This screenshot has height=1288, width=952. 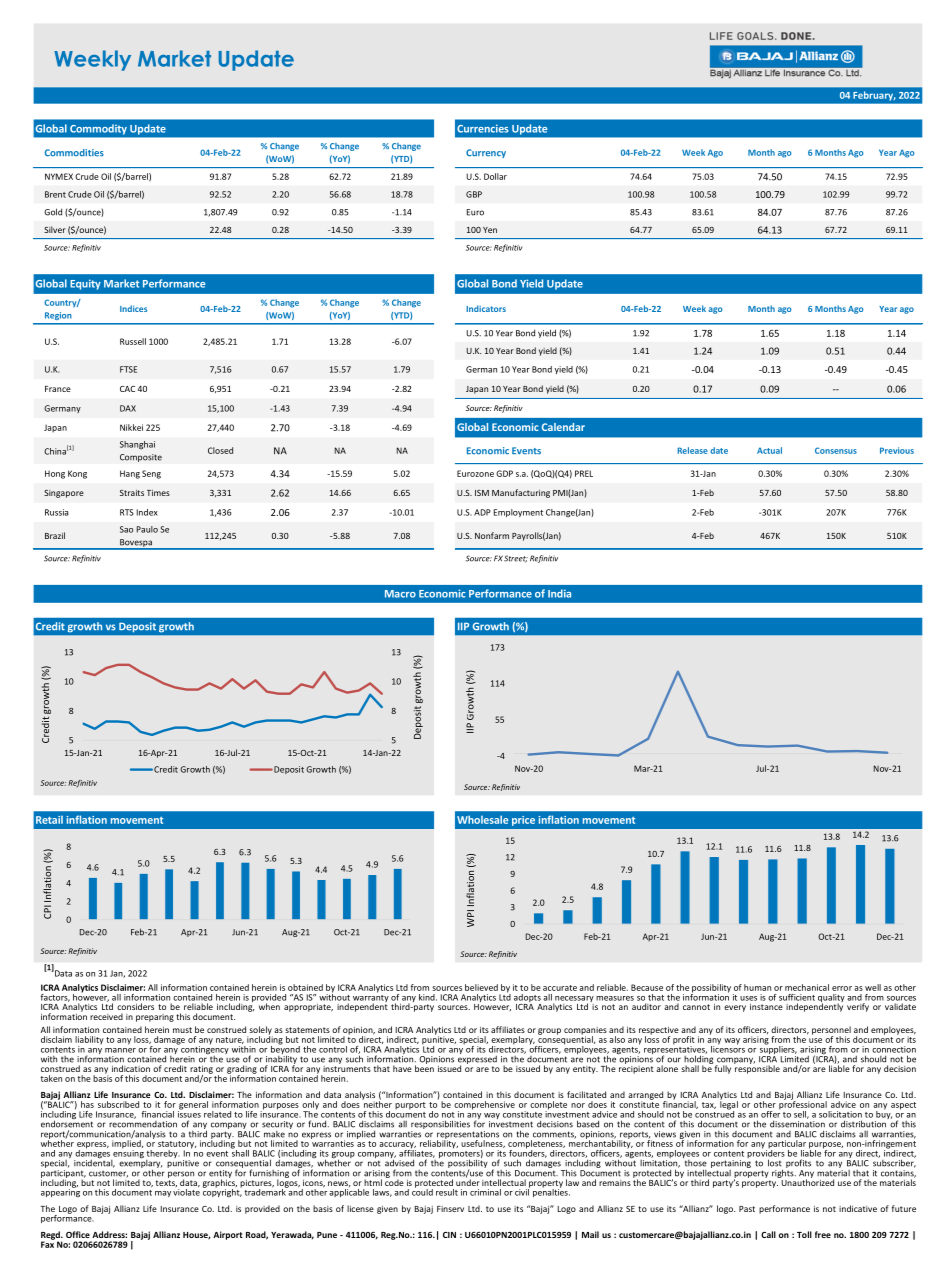 What do you see at coordinates (98, 130) in the screenshot?
I see `Commodity` at bounding box center [98, 130].
